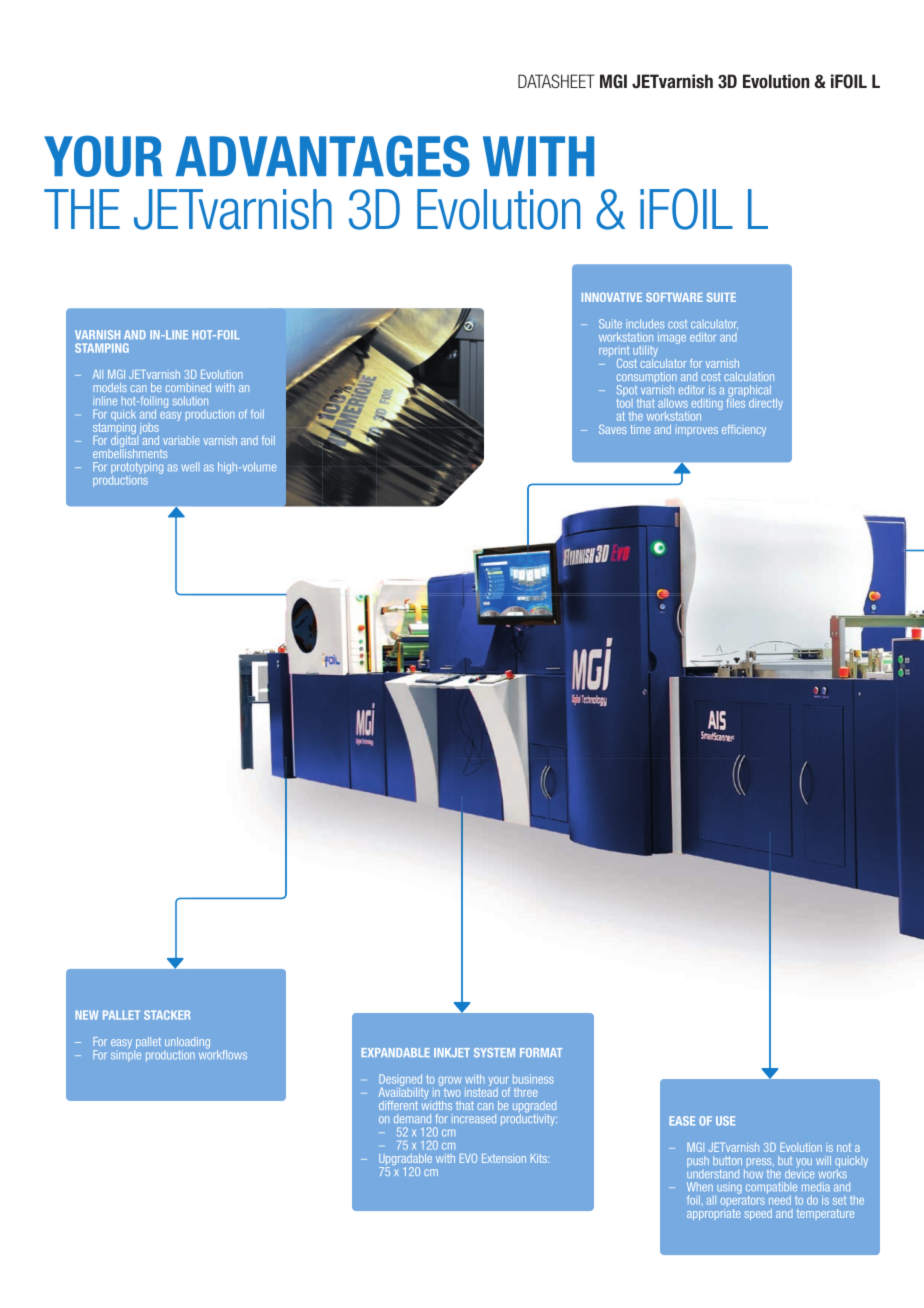 The image size is (924, 1308). What do you see at coordinates (625, 402) in the page?
I see `tool` at bounding box center [625, 402].
